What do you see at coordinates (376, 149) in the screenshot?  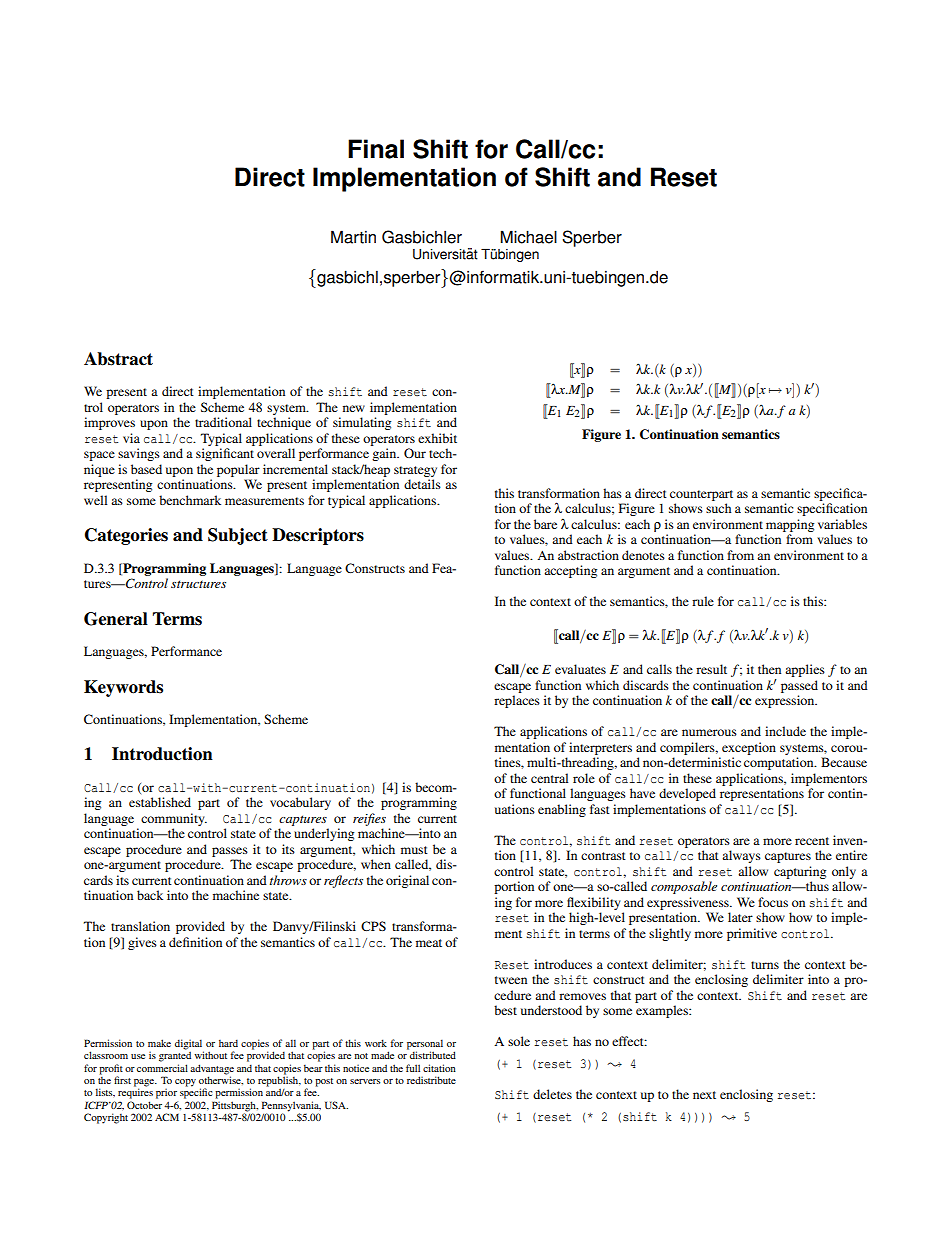 I see `Final` at bounding box center [376, 149].
